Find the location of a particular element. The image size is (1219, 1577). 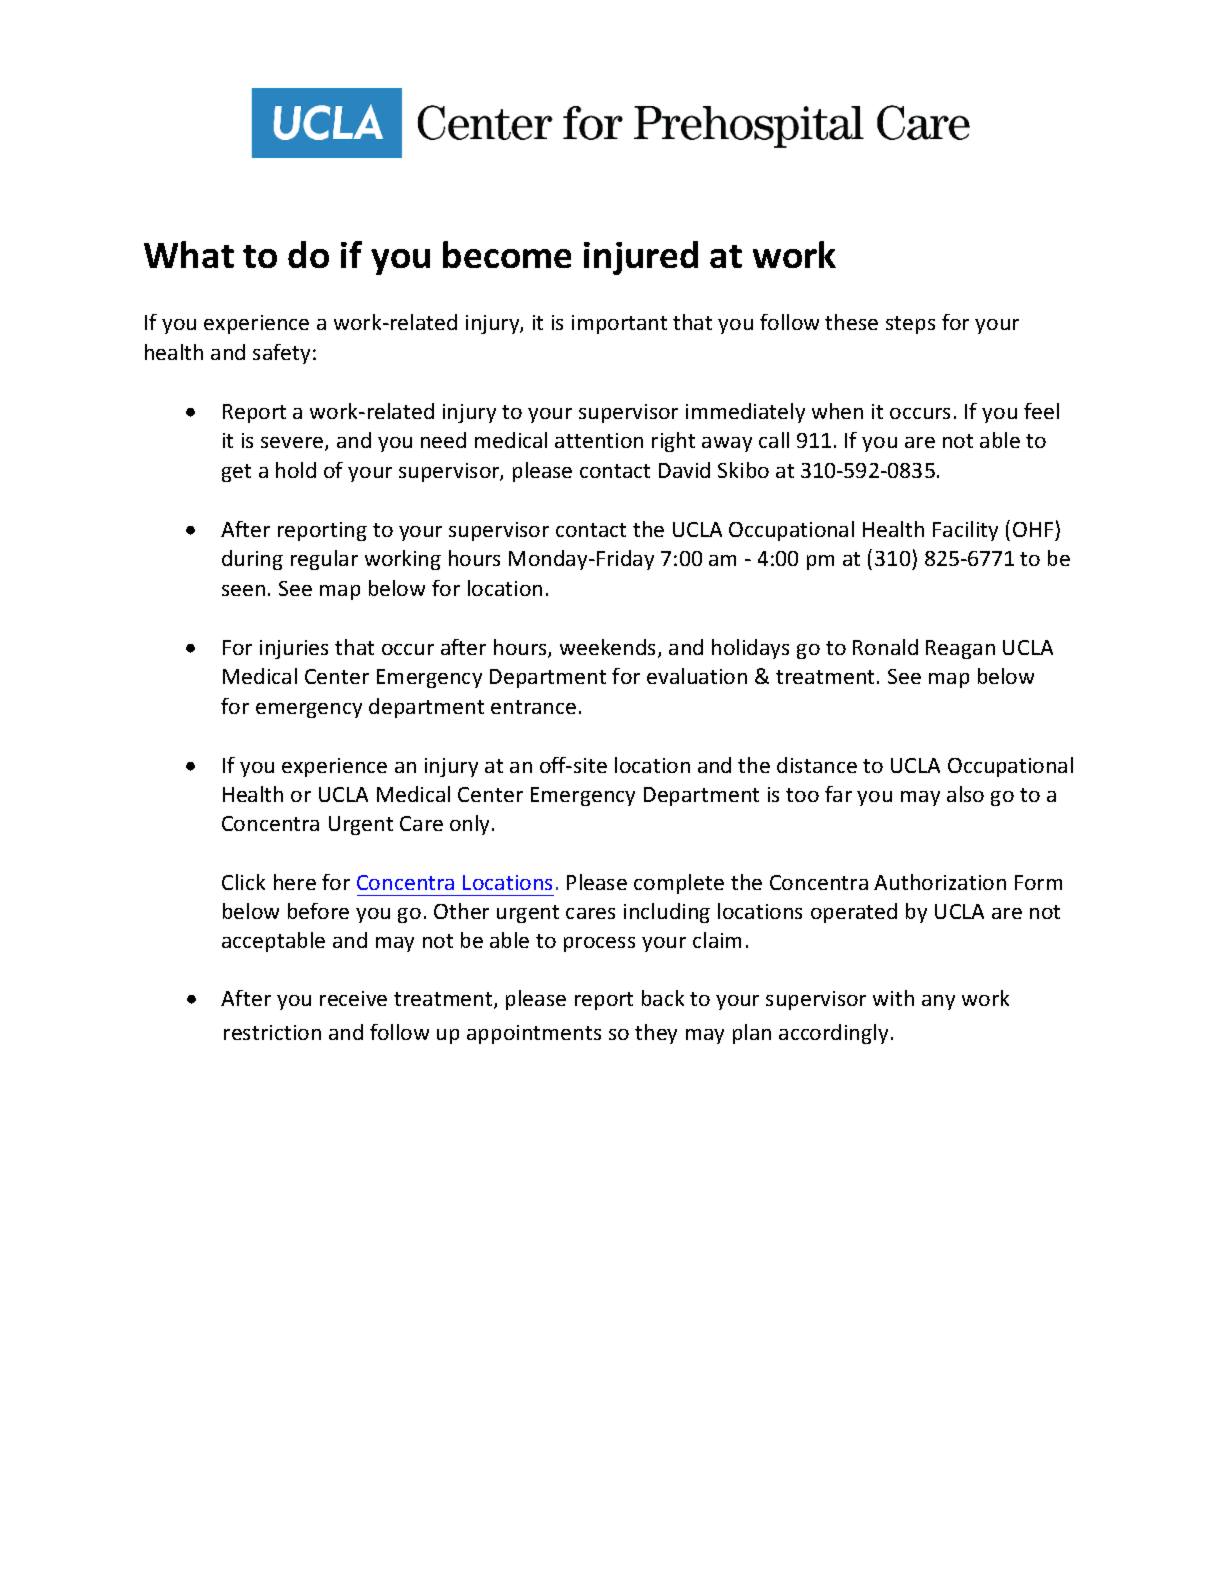

steps is located at coordinates (910, 325).
